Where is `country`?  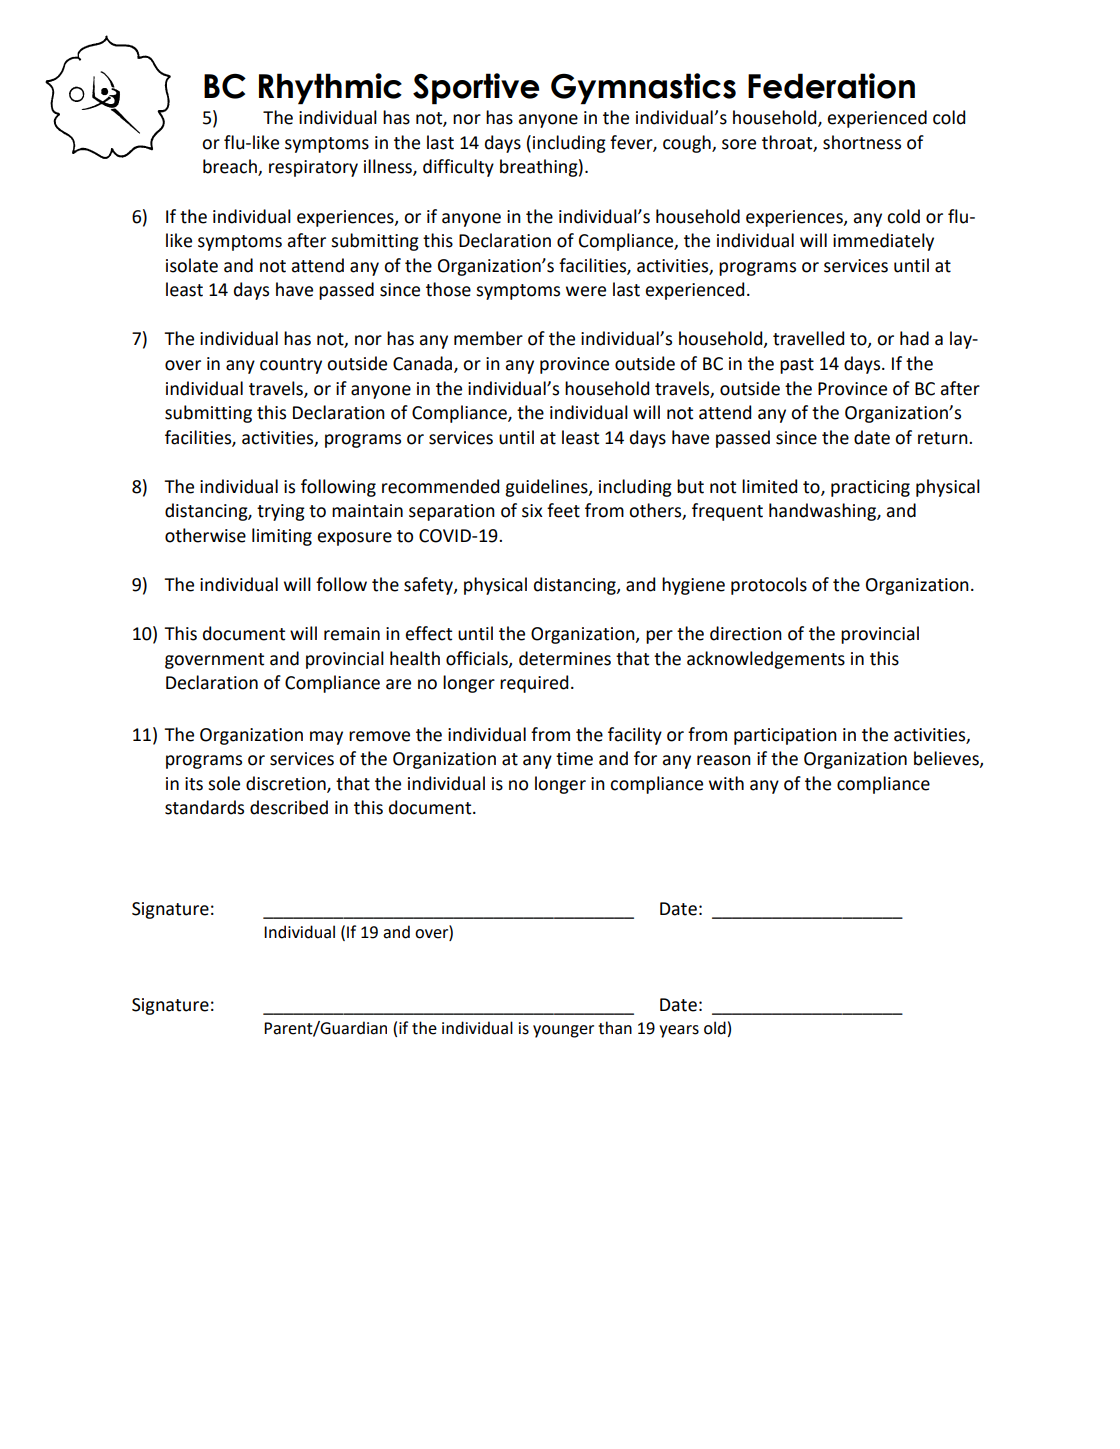
country is located at coordinates (291, 366).
